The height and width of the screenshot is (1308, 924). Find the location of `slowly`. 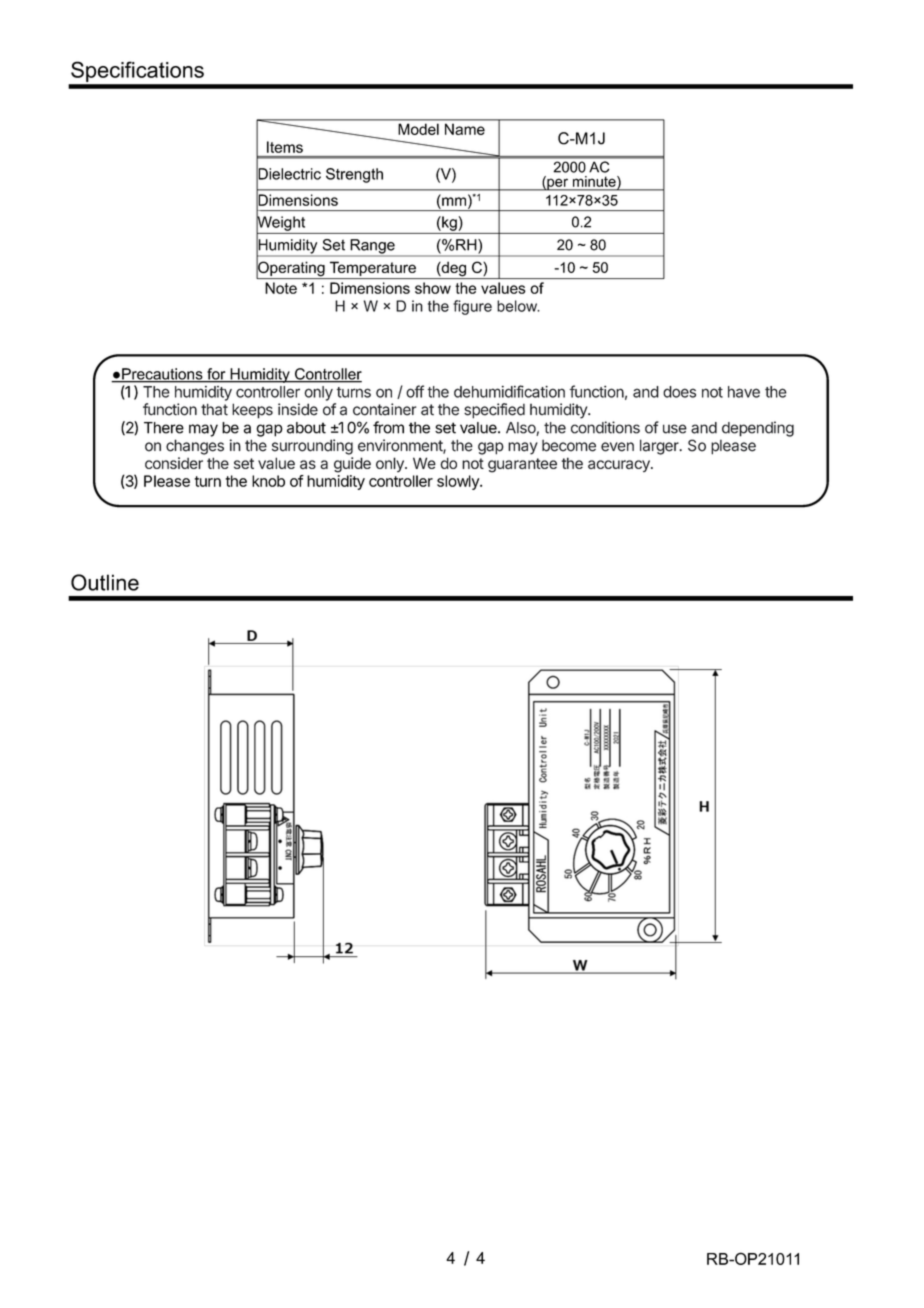

slowly is located at coordinates (459, 482).
